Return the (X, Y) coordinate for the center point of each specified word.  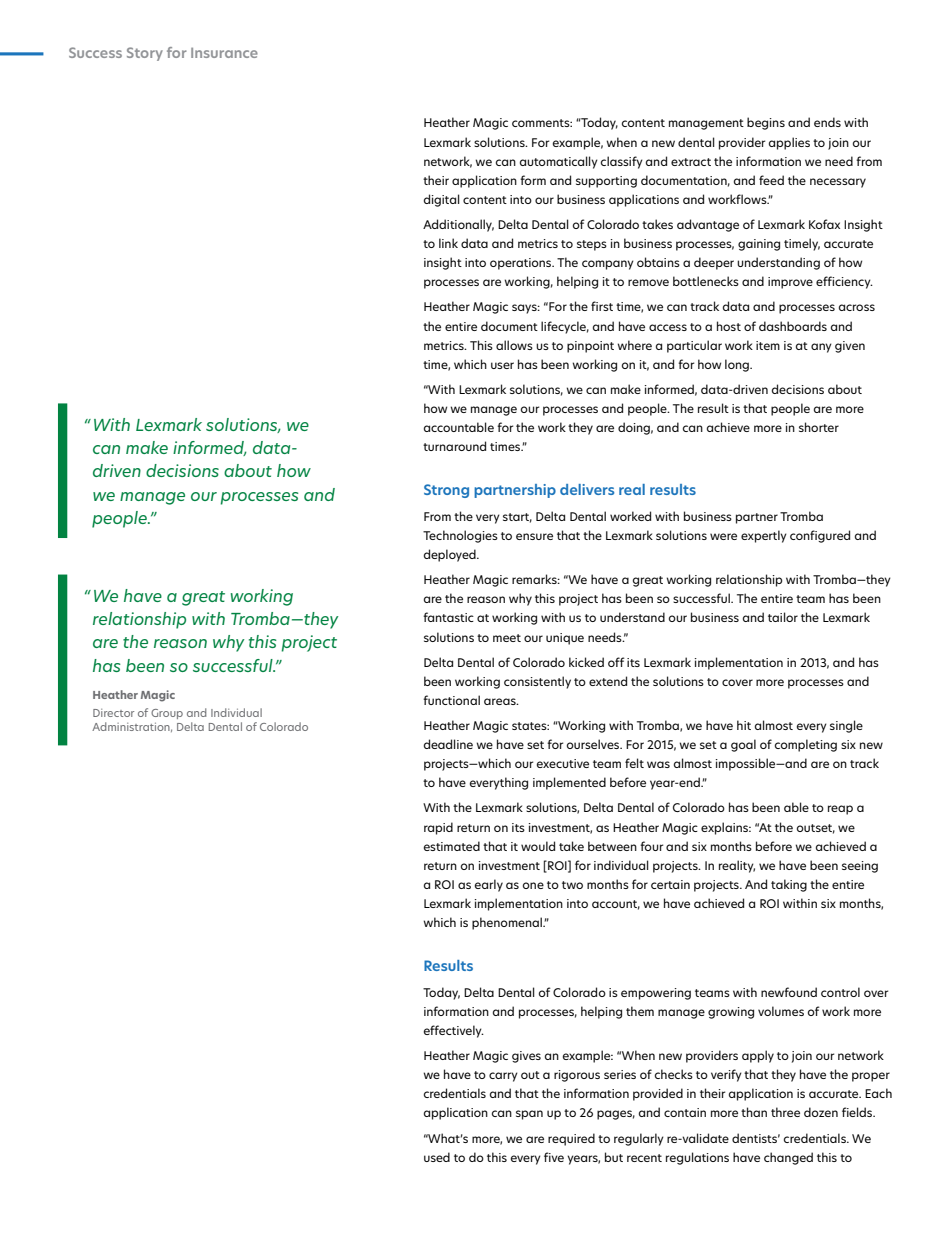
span (529, 1115)
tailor (783, 617)
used (437, 1157)
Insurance (224, 53)
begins (766, 123)
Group (167, 714)
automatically (559, 162)
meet (507, 638)
